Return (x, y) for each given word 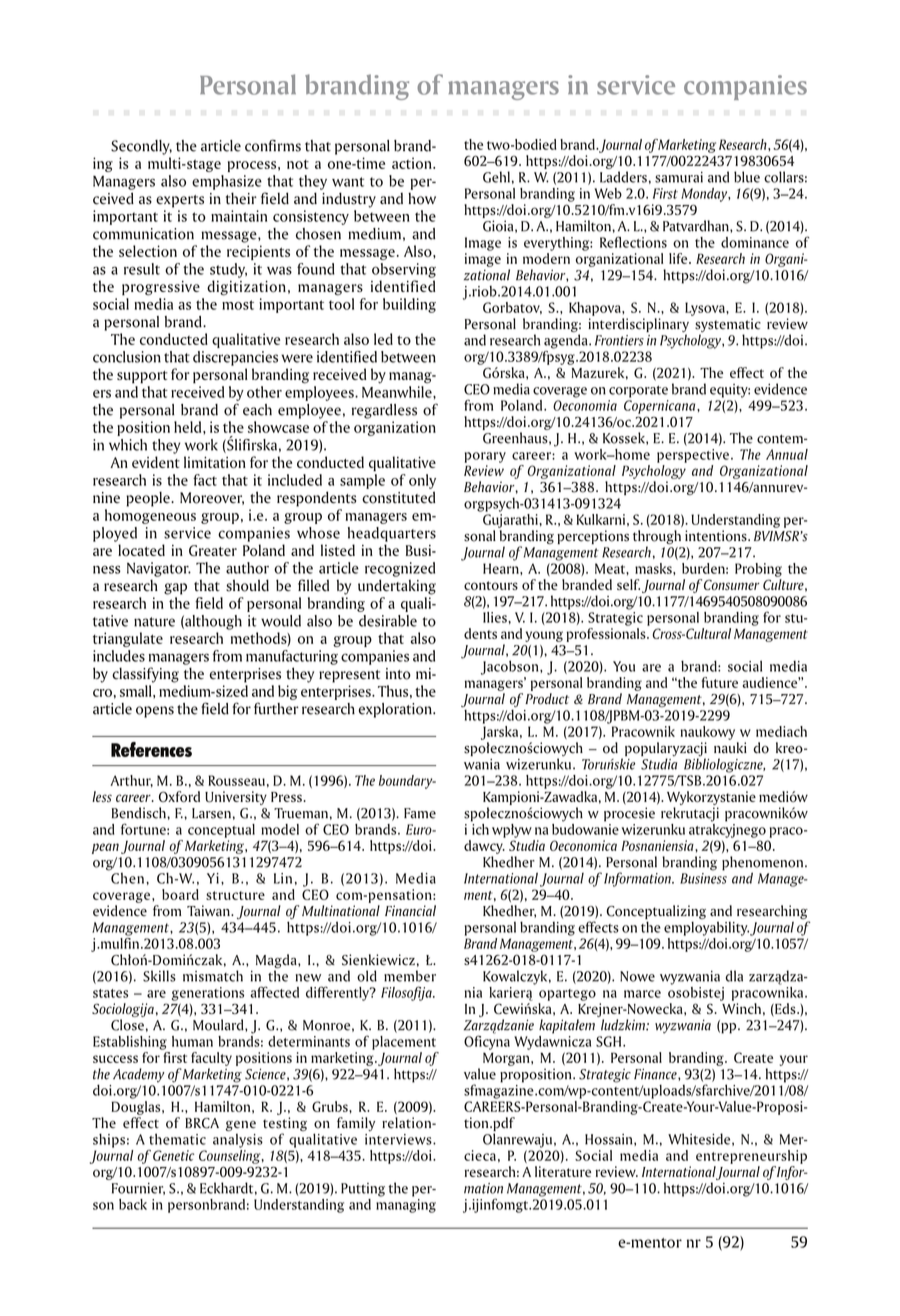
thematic (177, 1139)
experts (180, 201)
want (348, 182)
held (189, 427)
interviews (399, 1139)
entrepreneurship (751, 1157)
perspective (693, 456)
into (398, 674)
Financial (410, 910)
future (720, 682)
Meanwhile (398, 392)
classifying (145, 675)
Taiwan (209, 910)
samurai (679, 177)
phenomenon (764, 864)
